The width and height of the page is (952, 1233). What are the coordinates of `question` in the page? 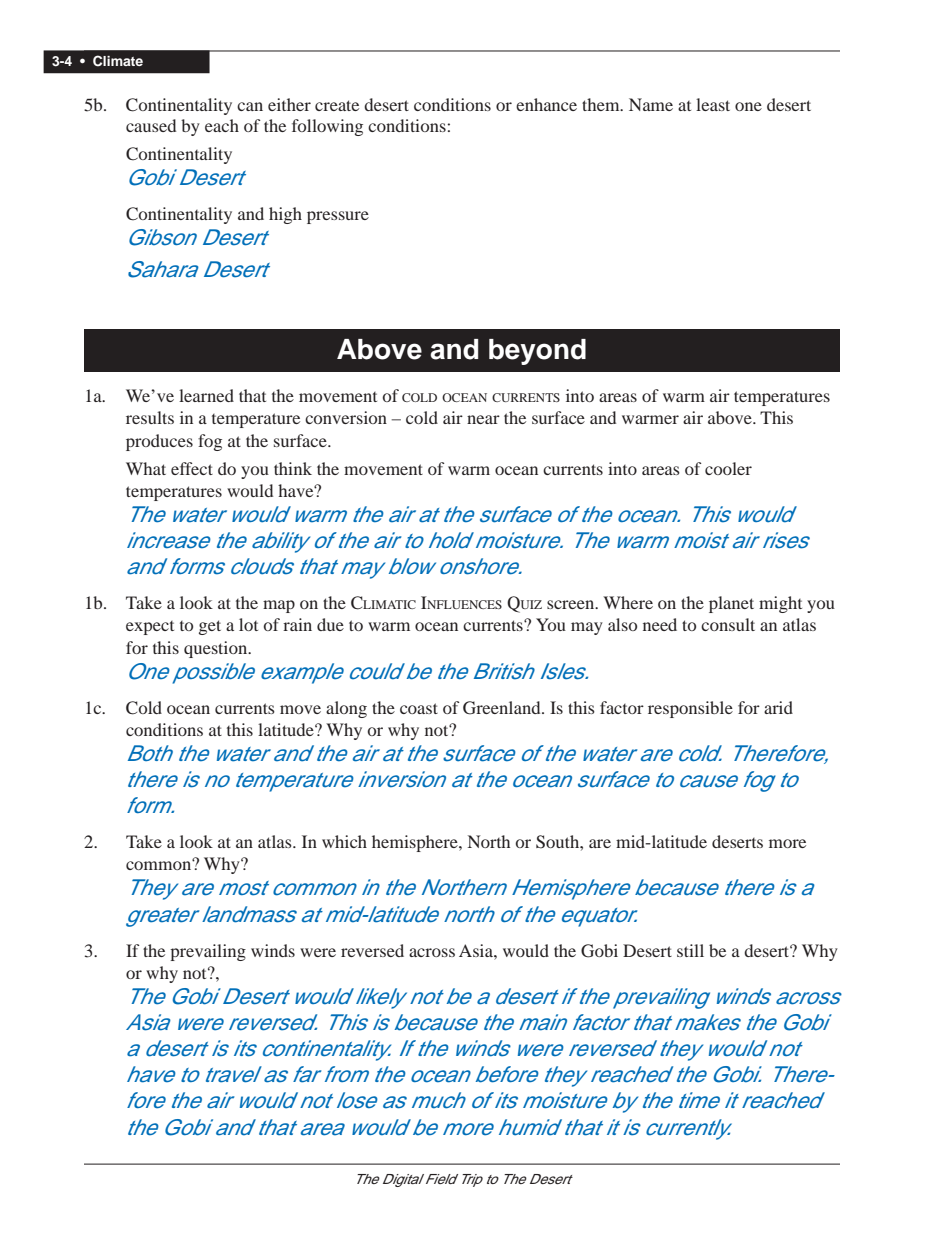 It's located at (217, 649).
